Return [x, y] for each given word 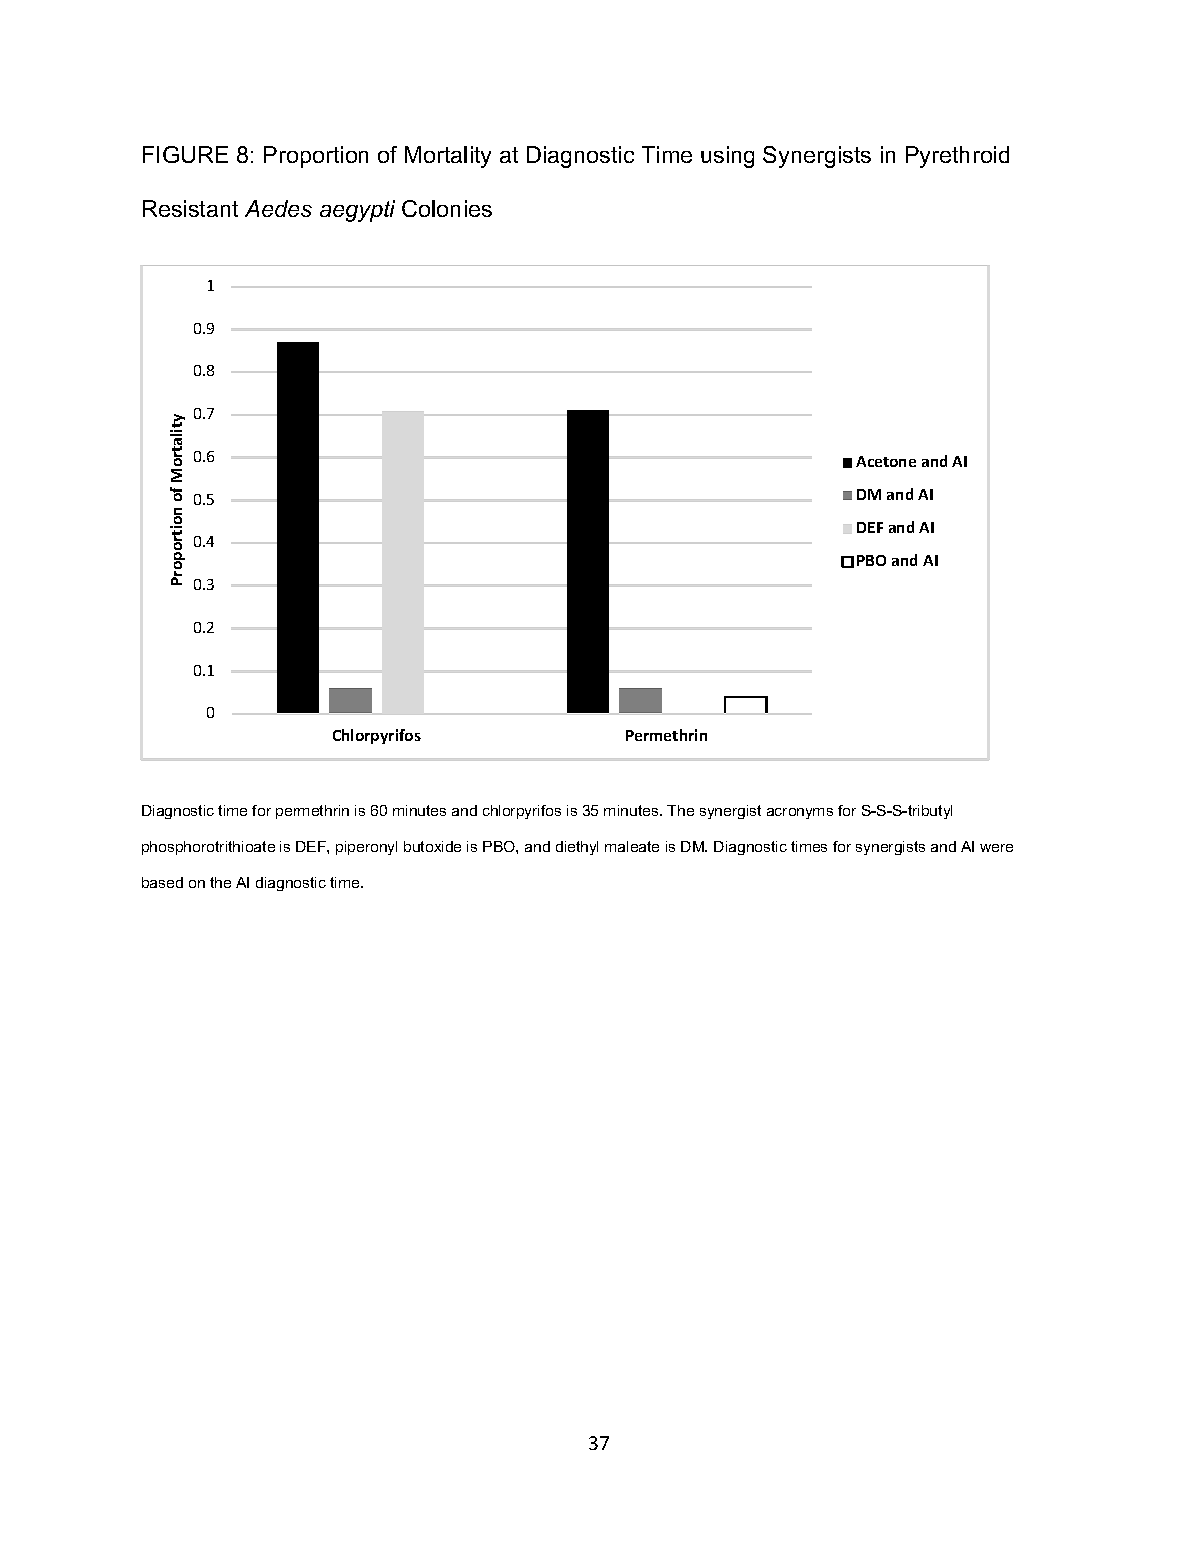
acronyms [800, 813]
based [162, 882]
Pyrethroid [957, 157]
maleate [632, 846]
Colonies [447, 208]
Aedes [278, 208]
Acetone [886, 461]
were [996, 848]
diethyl [577, 848]
